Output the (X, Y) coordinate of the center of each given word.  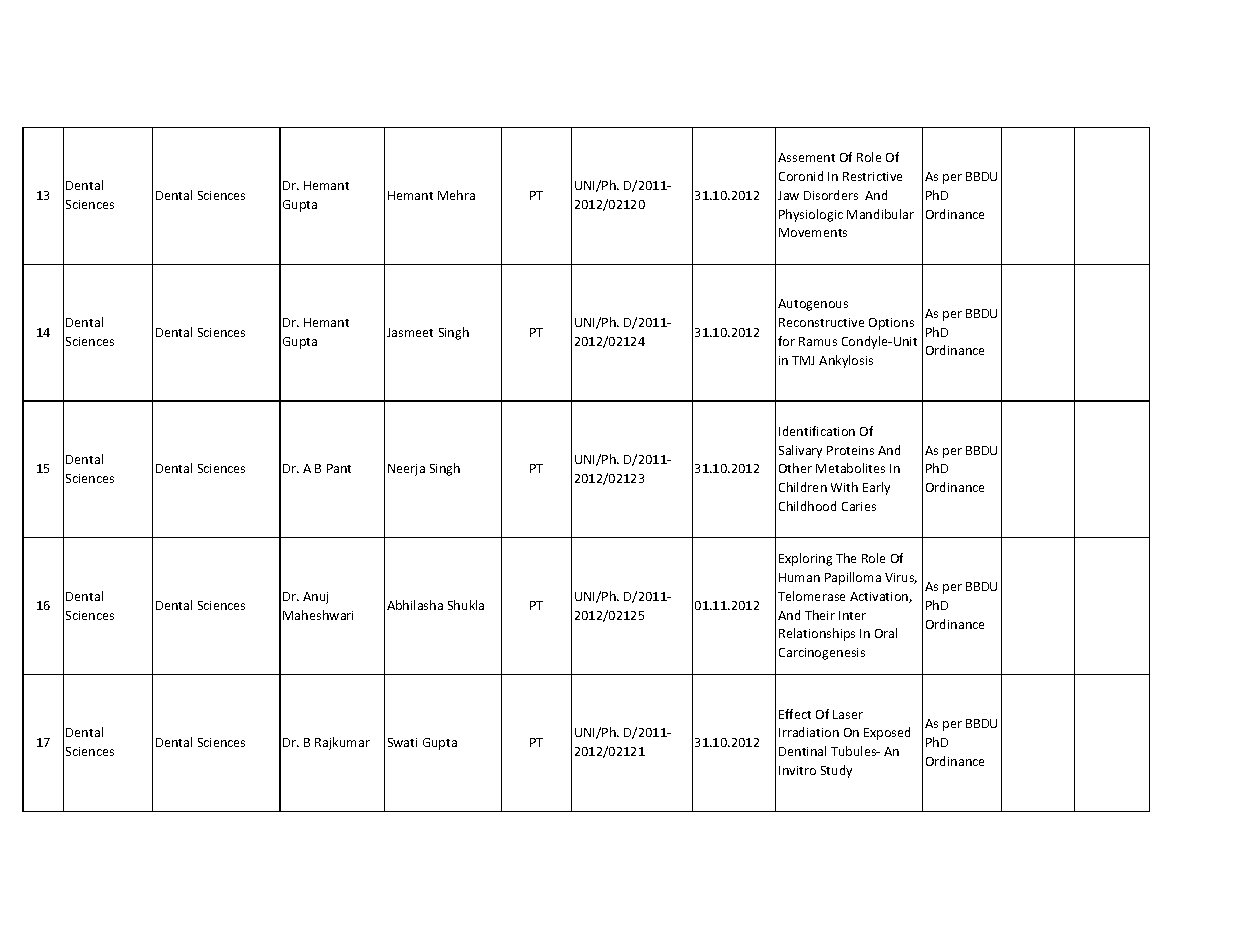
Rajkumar (342, 743)
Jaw (788, 195)
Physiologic (811, 215)
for (786, 341)
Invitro (797, 770)
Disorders (831, 195)
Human (799, 577)
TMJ (803, 360)
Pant (339, 468)
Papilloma (853, 578)
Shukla (466, 605)
